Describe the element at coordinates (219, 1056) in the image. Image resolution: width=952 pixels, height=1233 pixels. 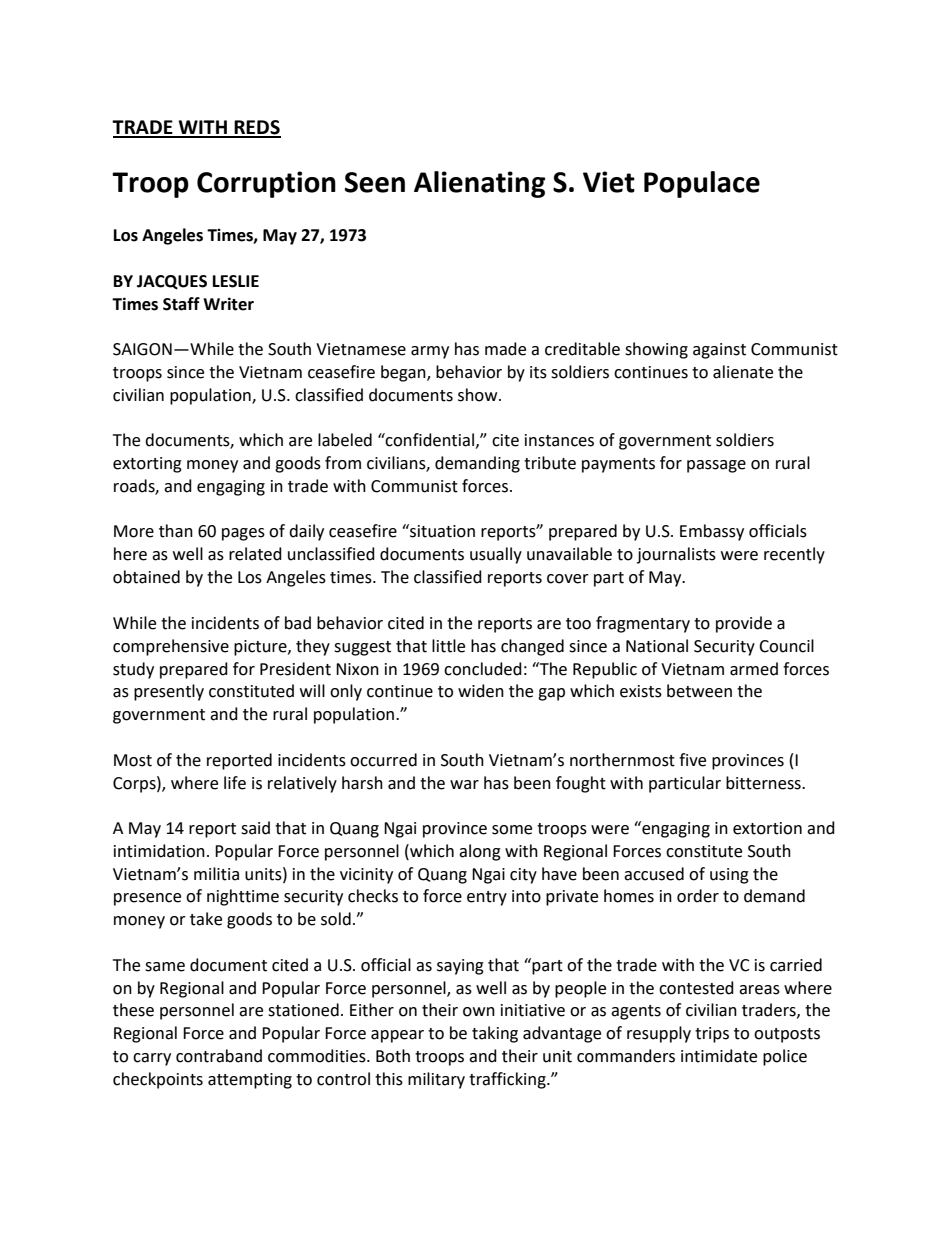
I see `contraband` at that location.
